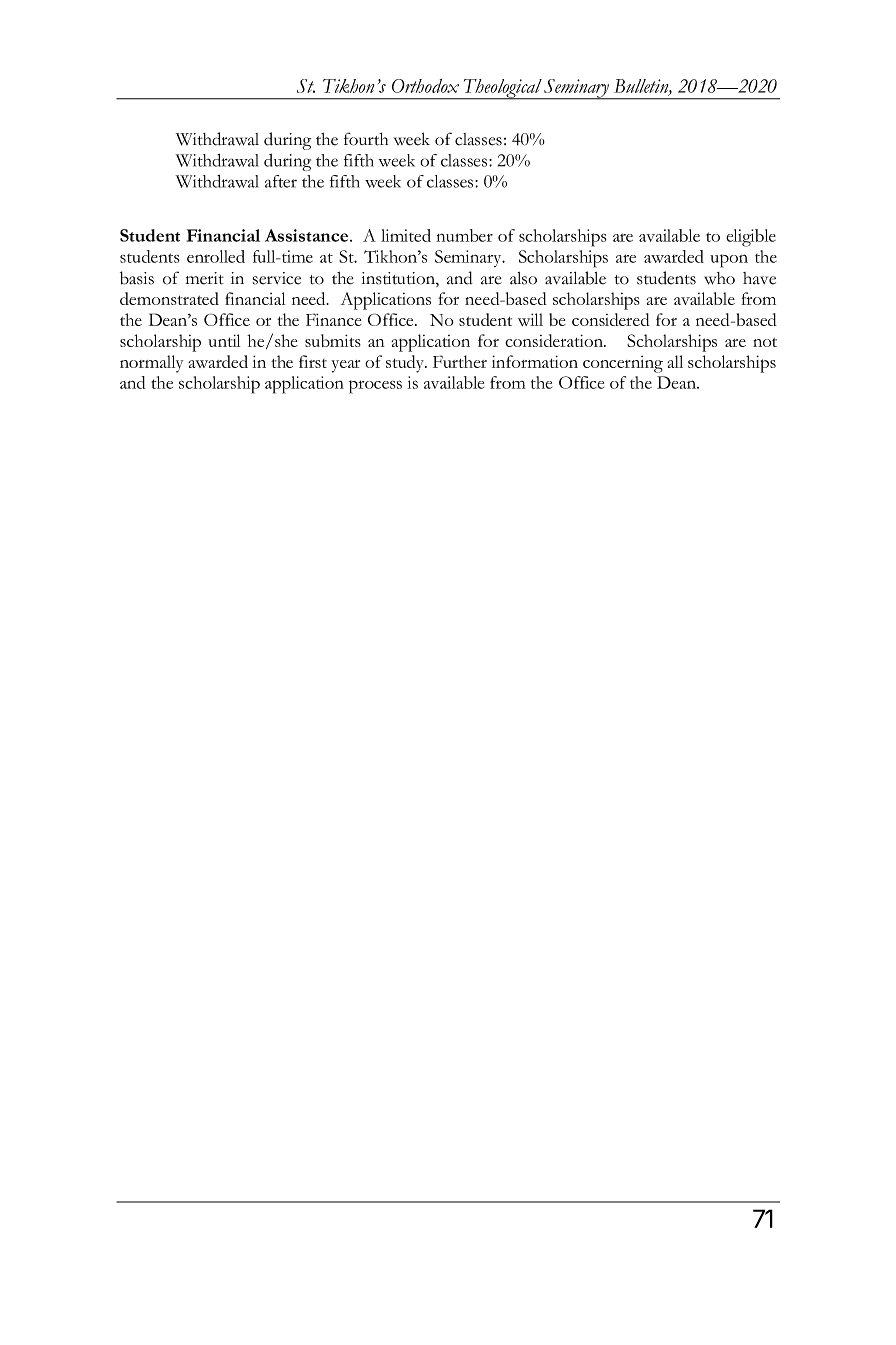  Describe the element at coordinates (460, 361) in the page. I see `Further` at that location.
